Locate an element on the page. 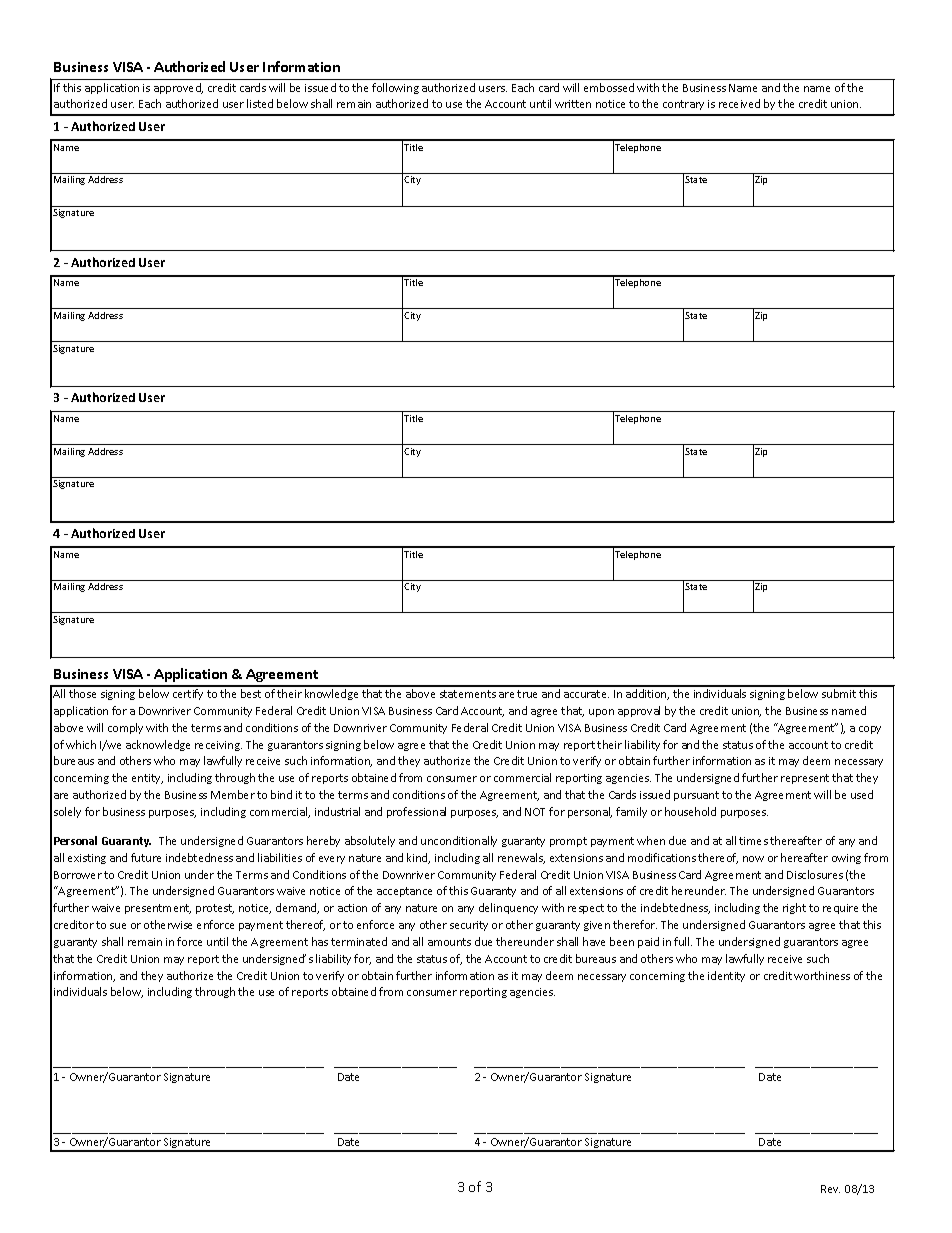  true is located at coordinates (527, 694).
